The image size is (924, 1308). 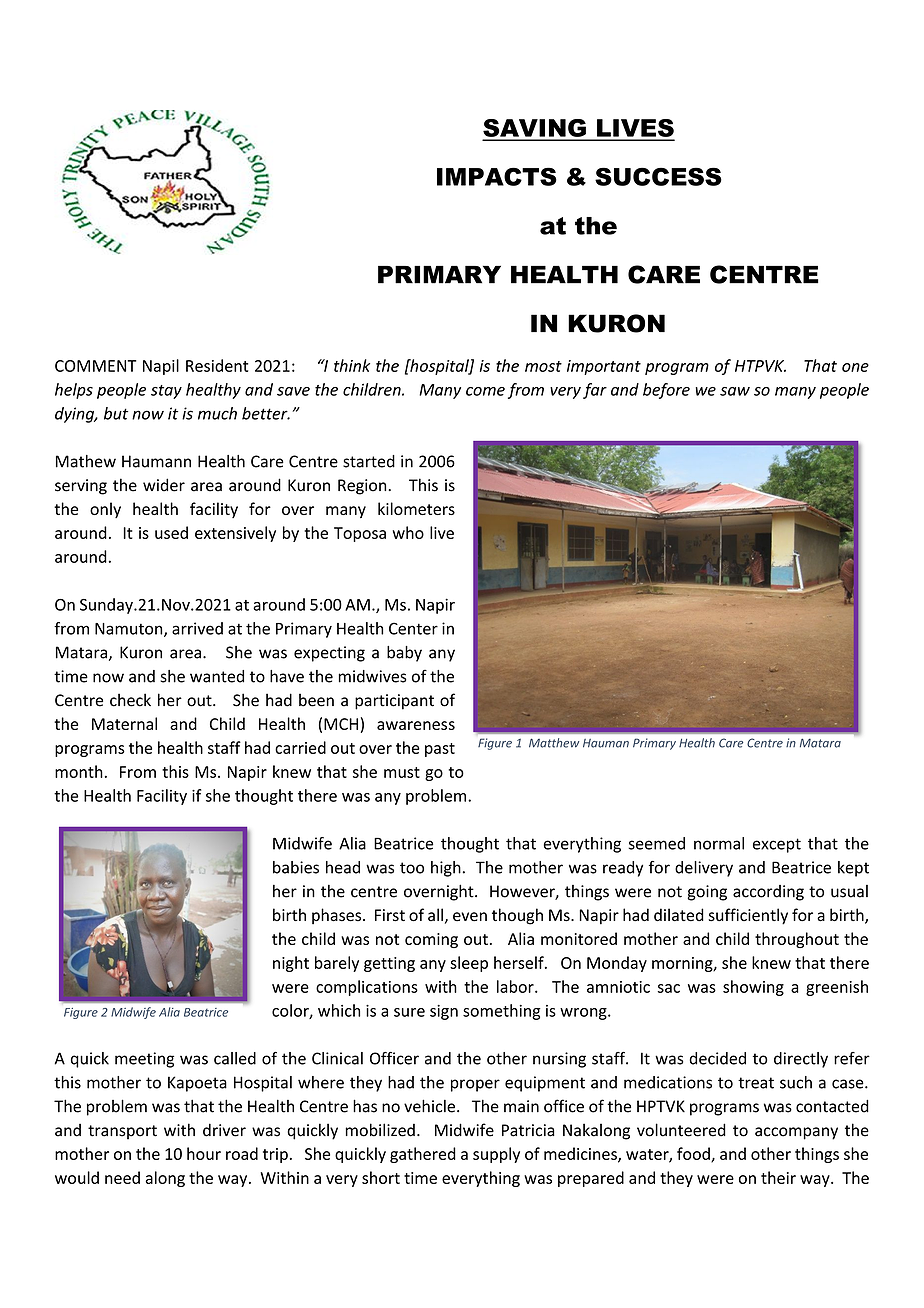 What do you see at coordinates (440, 750) in the document?
I see `past` at bounding box center [440, 750].
